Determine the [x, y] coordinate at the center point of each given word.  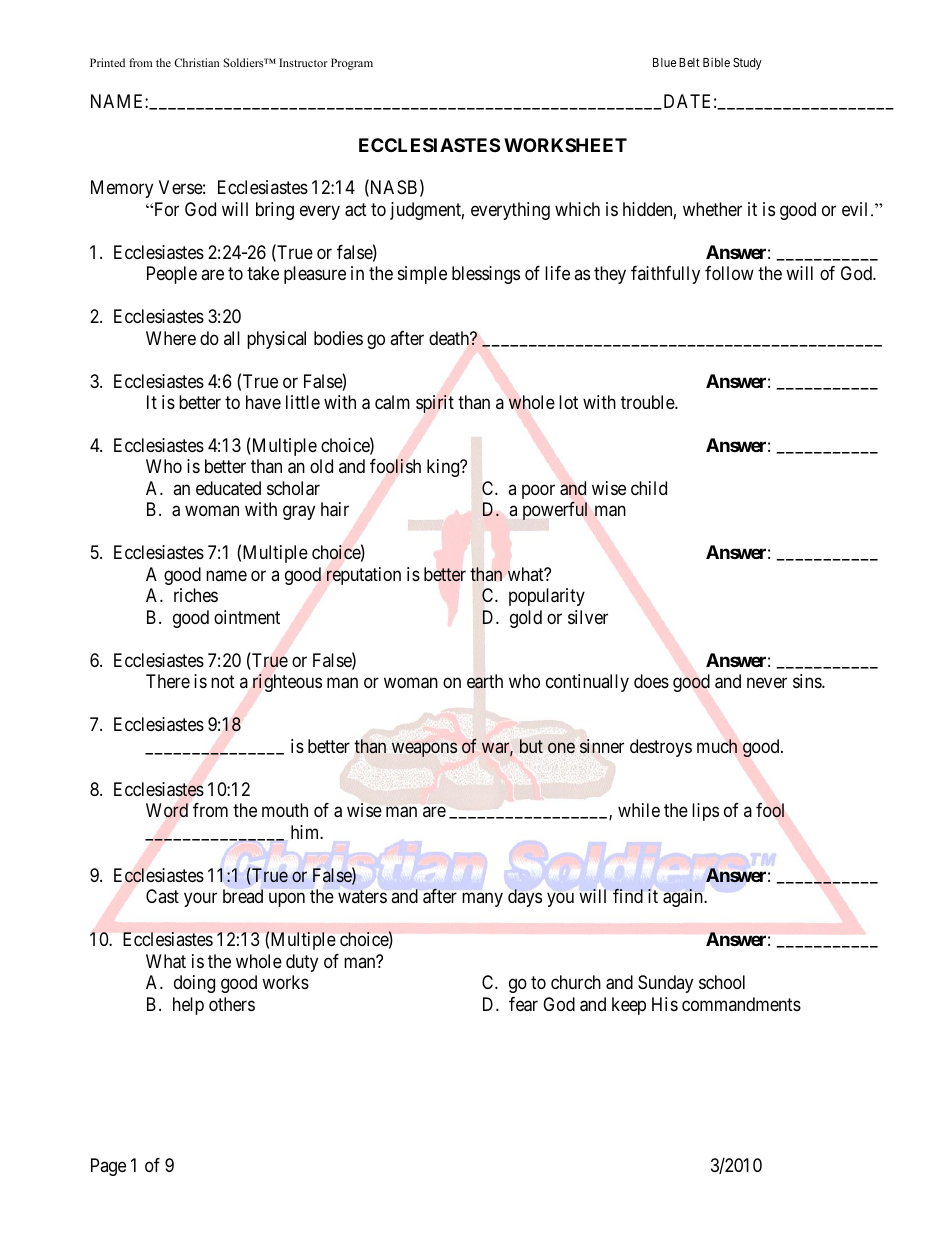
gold [526, 619]
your [200, 899]
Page [108, 1167]
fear [523, 1004]
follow [729, 273]
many [482, 899]
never [767, 683]
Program [352, 64]
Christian [197, 62]
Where [171, 338]
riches [196, 595]
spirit [435, 404]
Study [747, 64]
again [684, 898]
